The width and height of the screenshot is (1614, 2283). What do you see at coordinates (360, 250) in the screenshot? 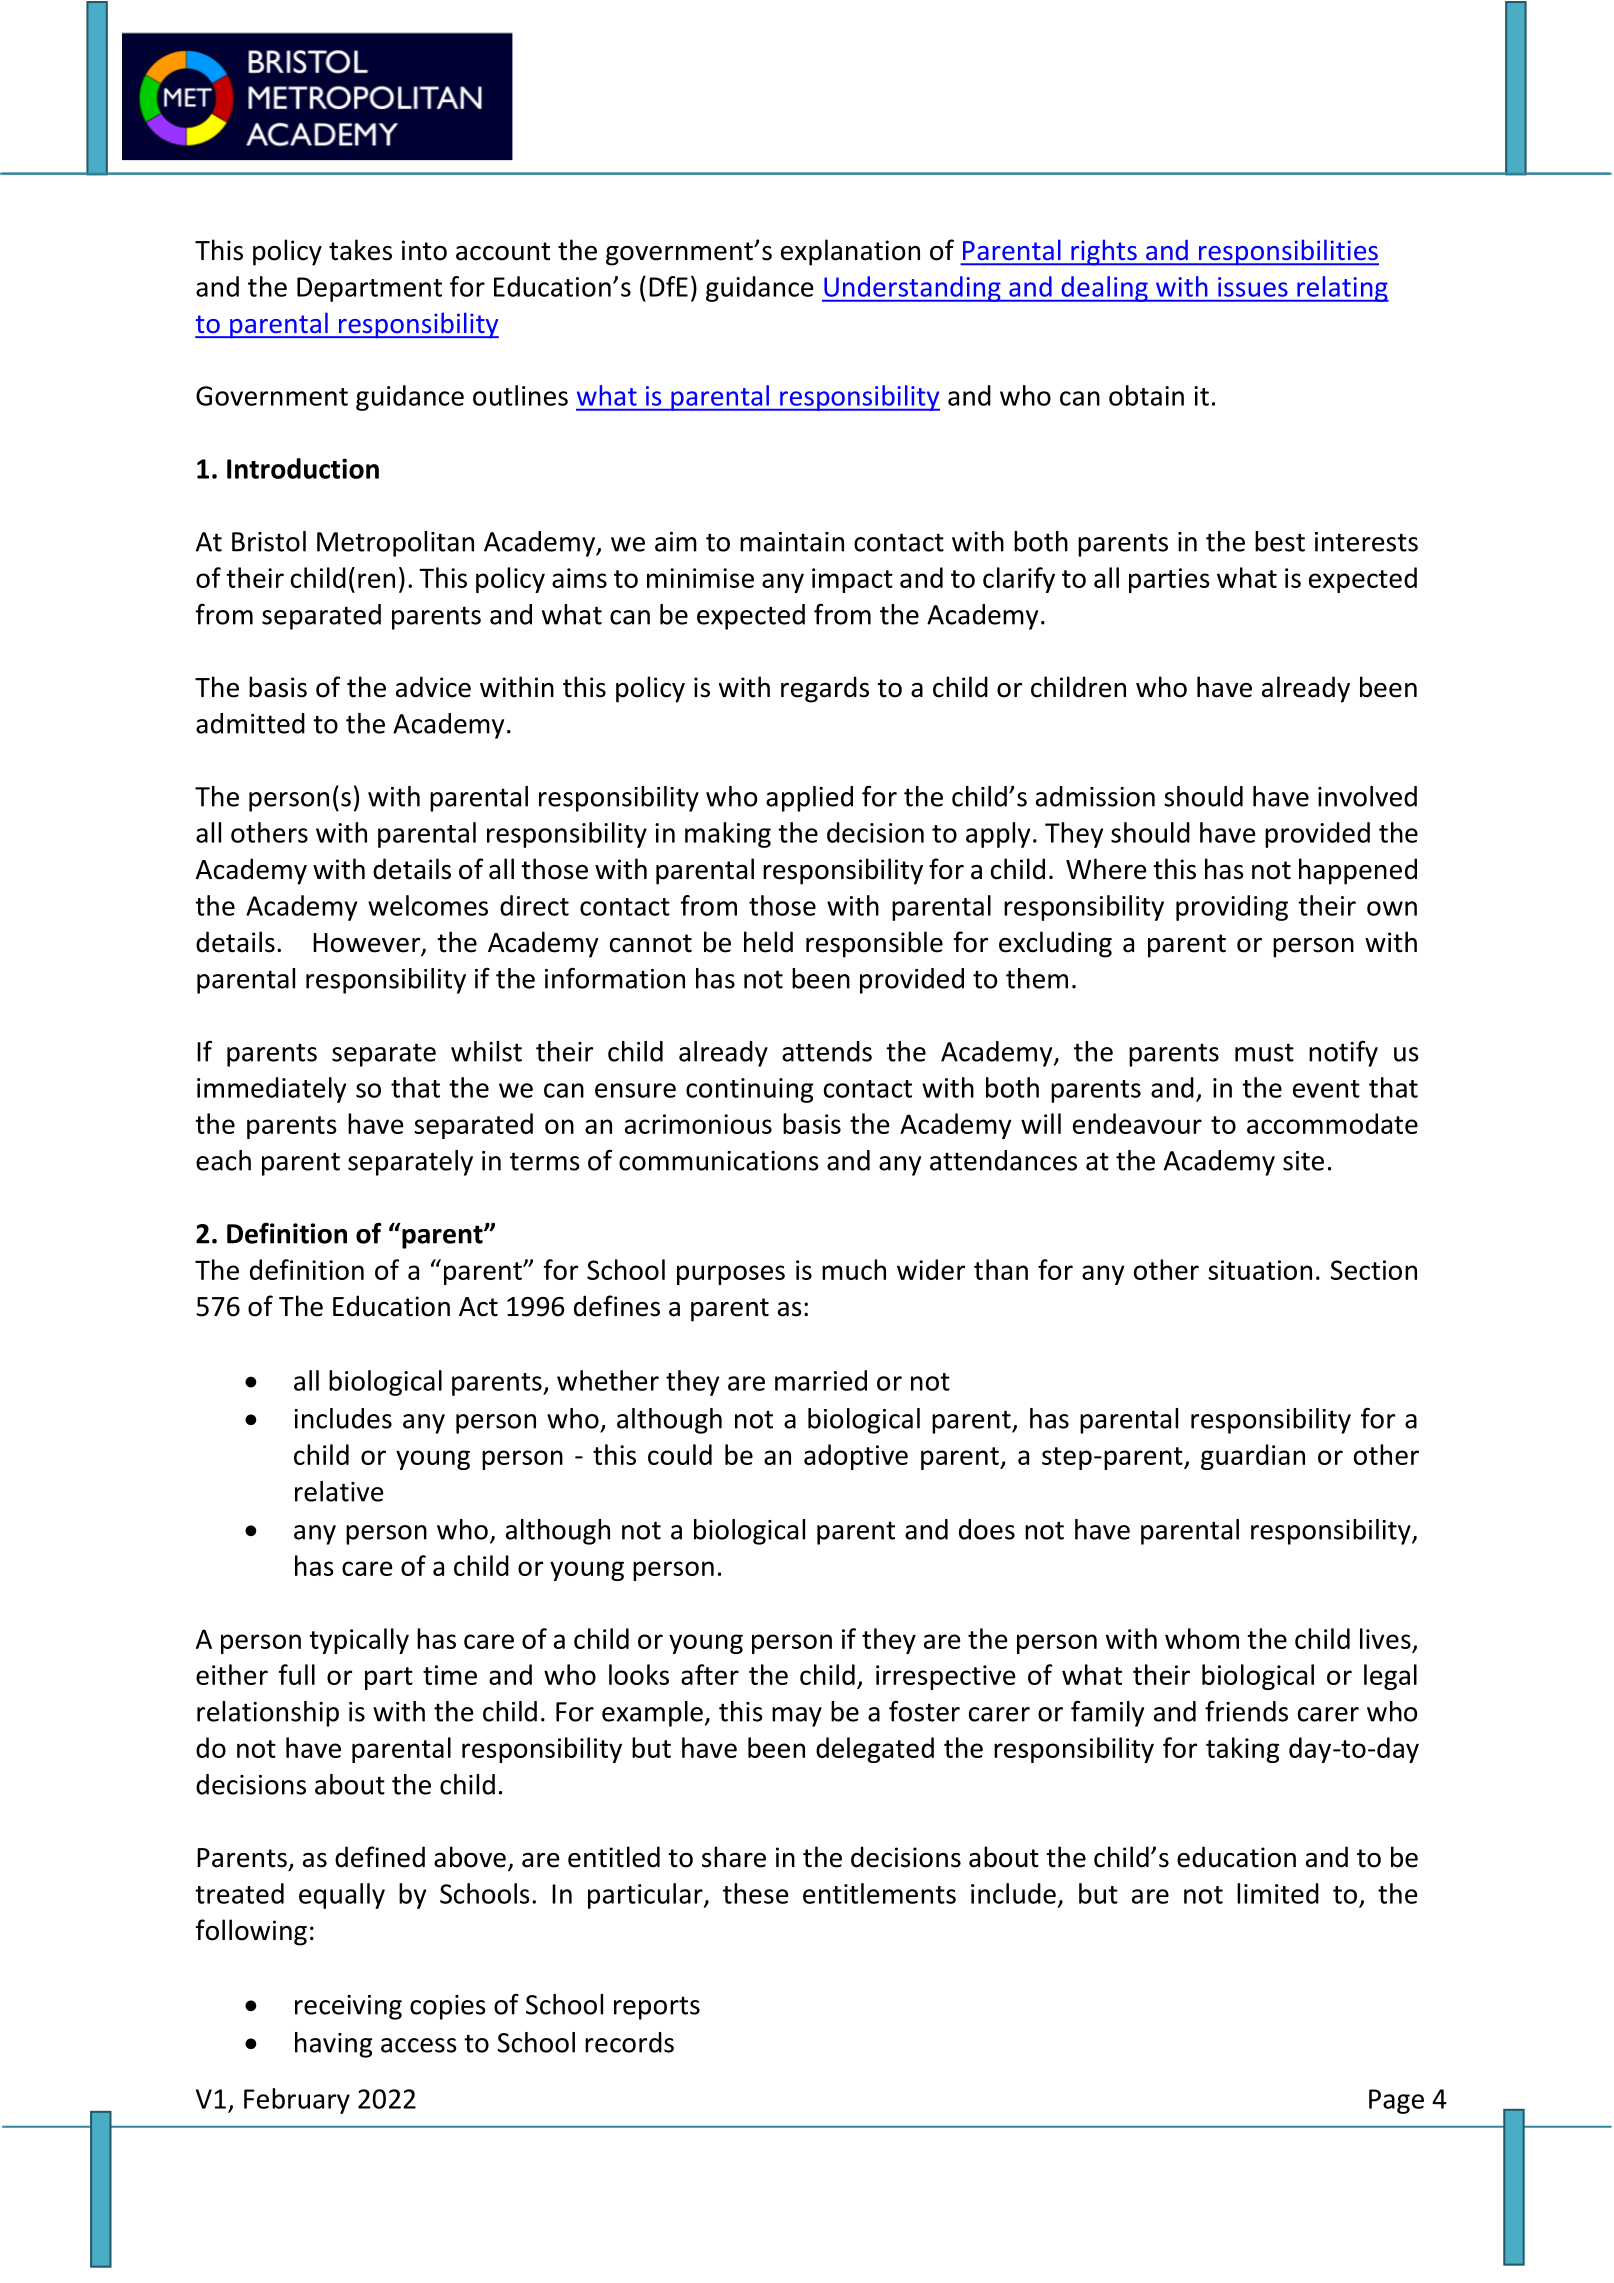
I see `takes` at bounding box center [360, 250].
